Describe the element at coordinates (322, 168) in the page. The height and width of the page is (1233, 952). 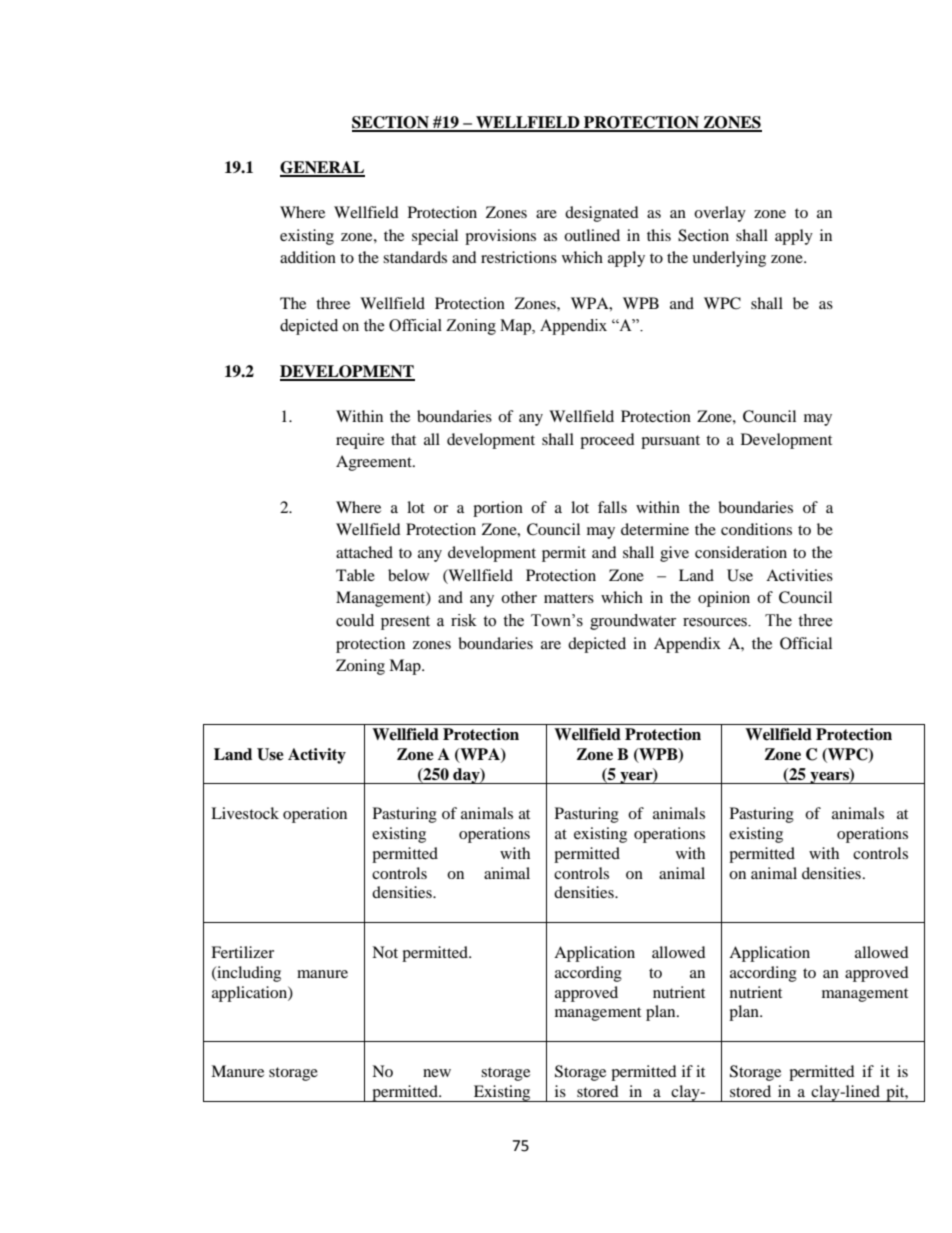
I see `GENERAL` at that location.
